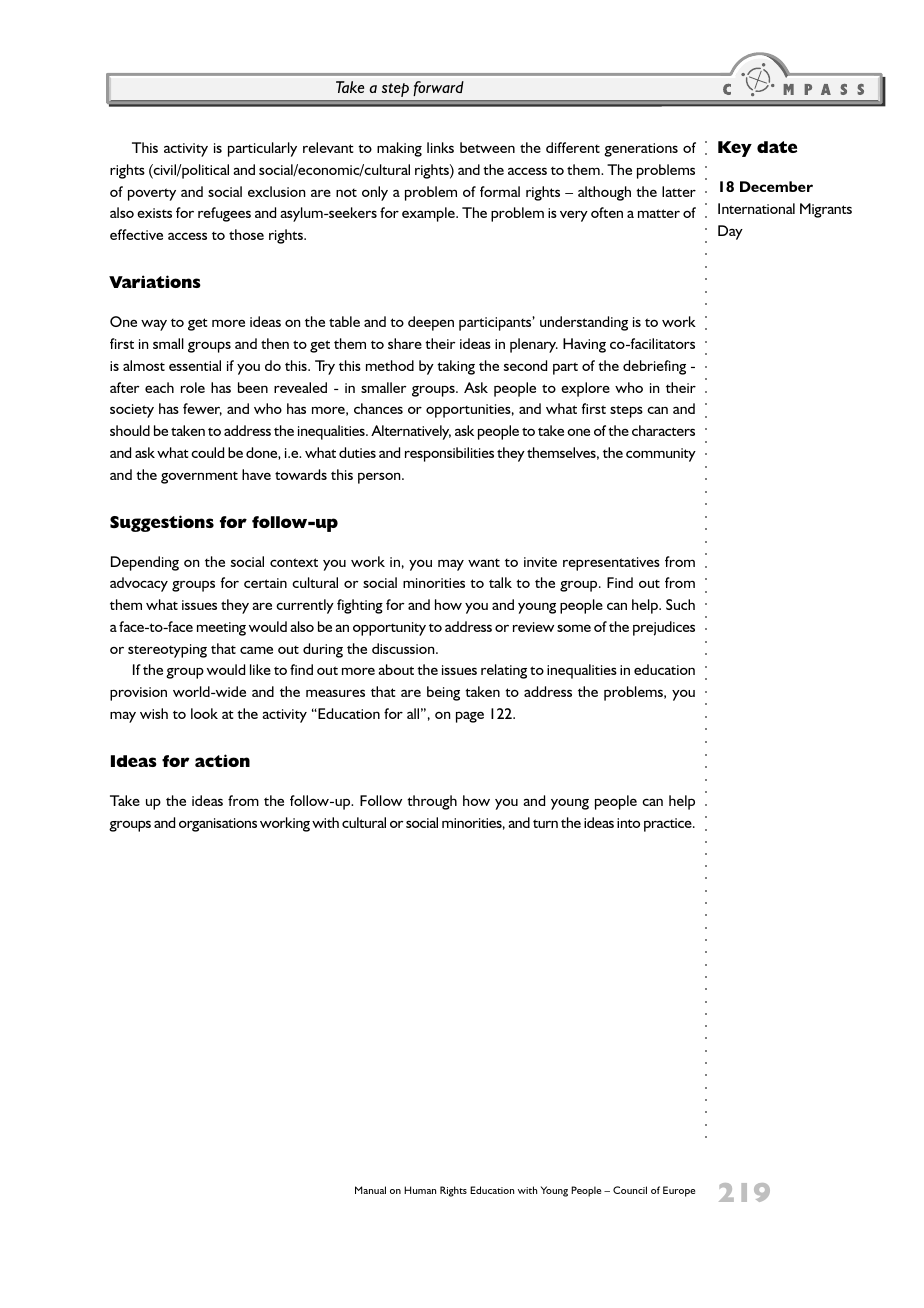 The width and height of the screenshot is (924, 1308). I want to click on community, so click(661, 455).
